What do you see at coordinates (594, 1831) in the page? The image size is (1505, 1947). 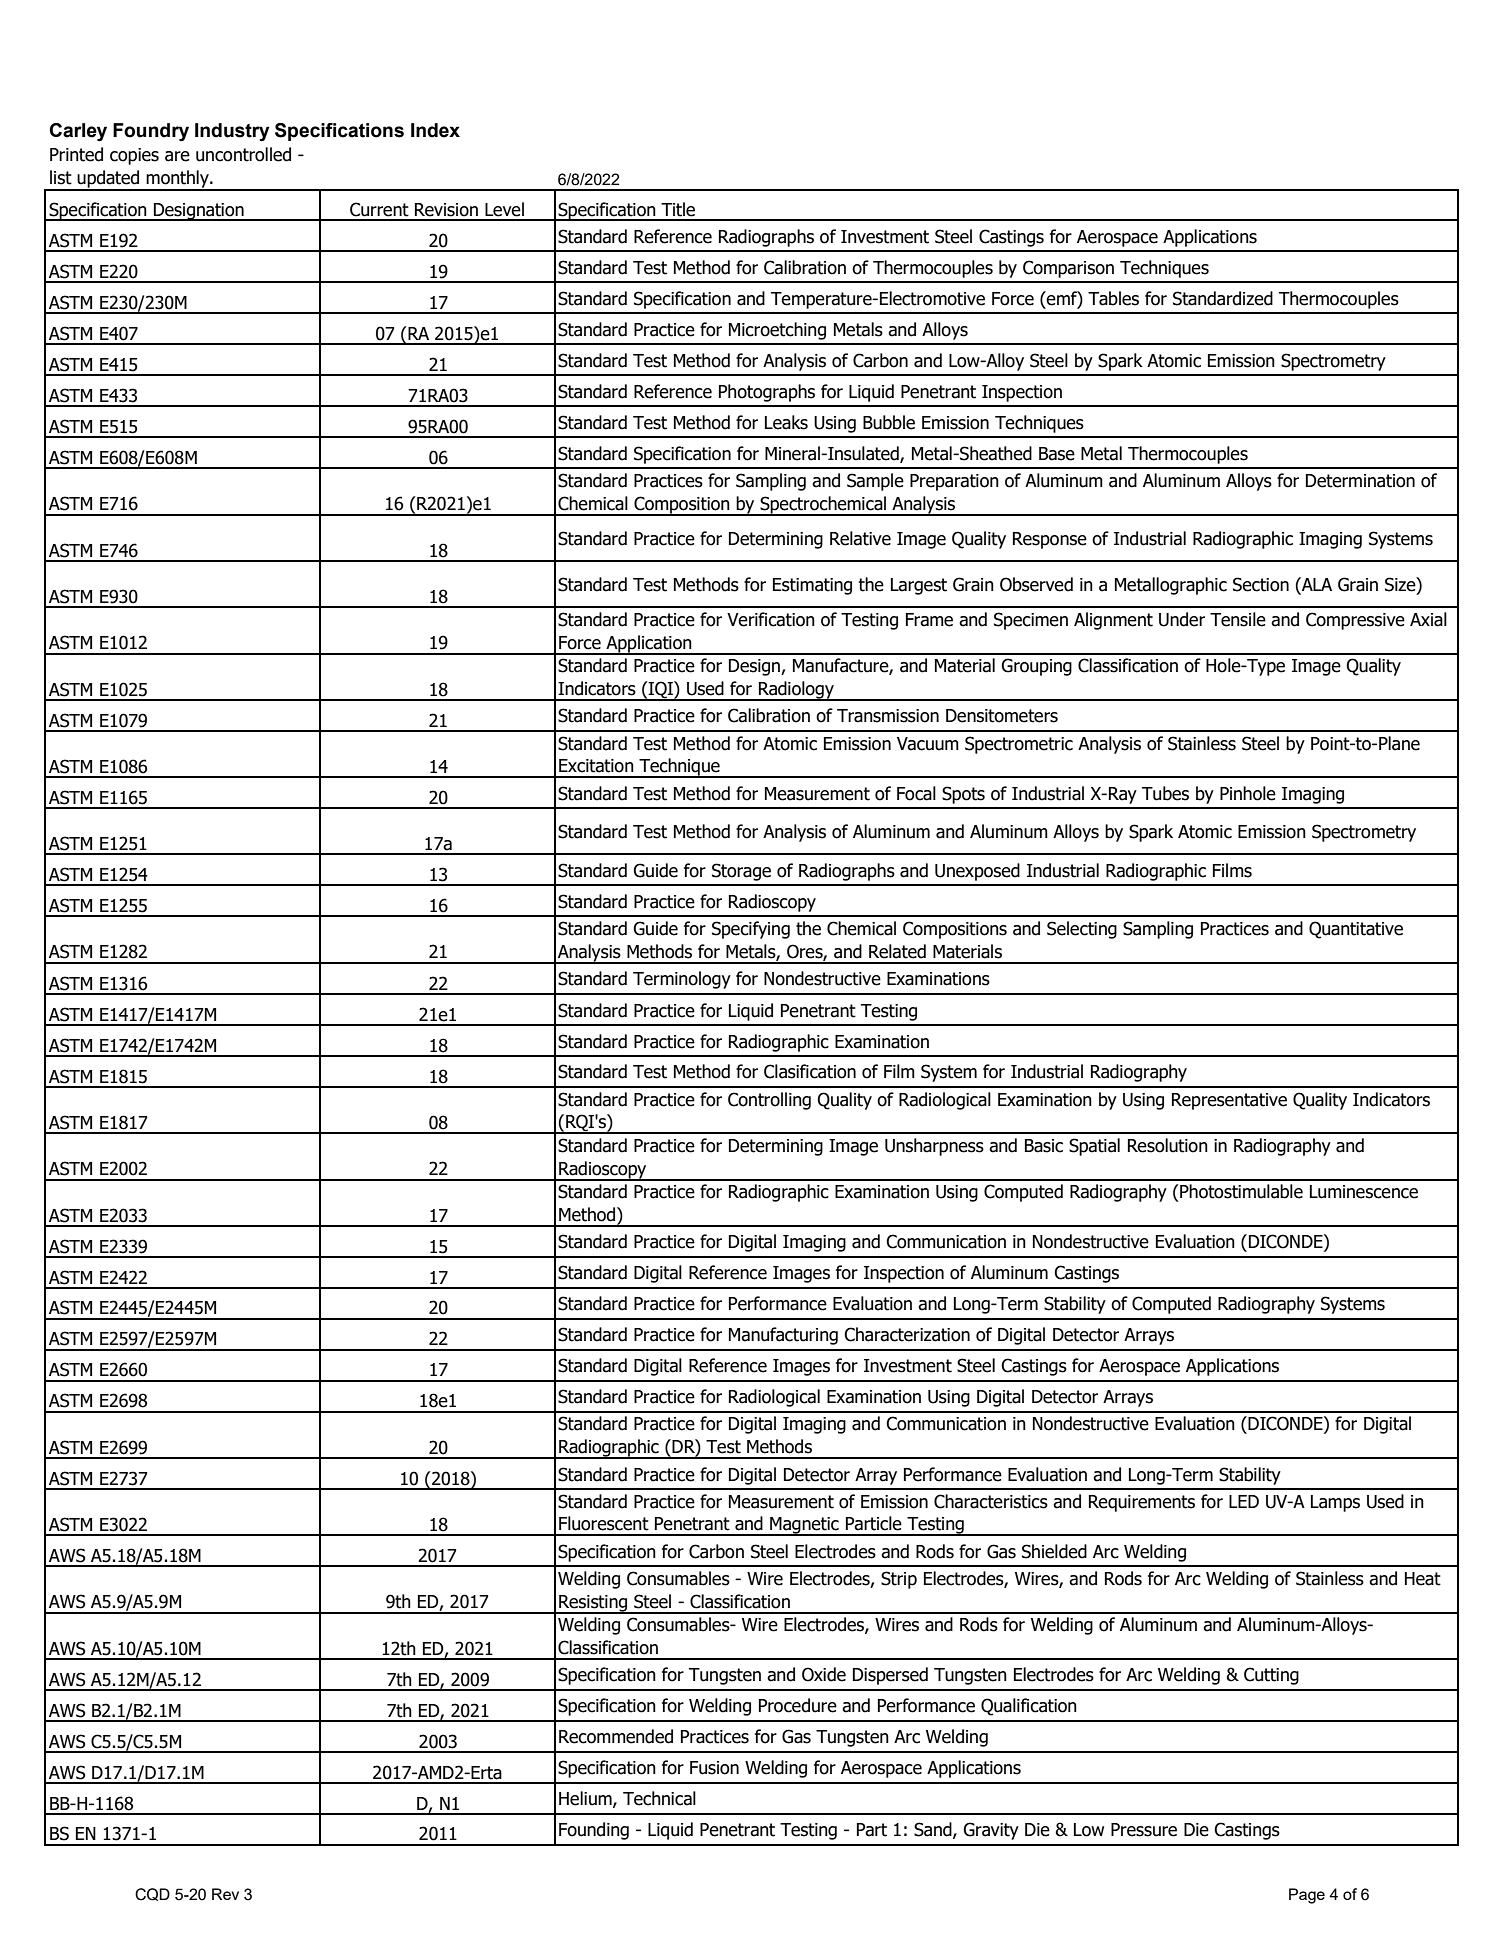 I see `Founding` at bounding box center [594, 1831].
